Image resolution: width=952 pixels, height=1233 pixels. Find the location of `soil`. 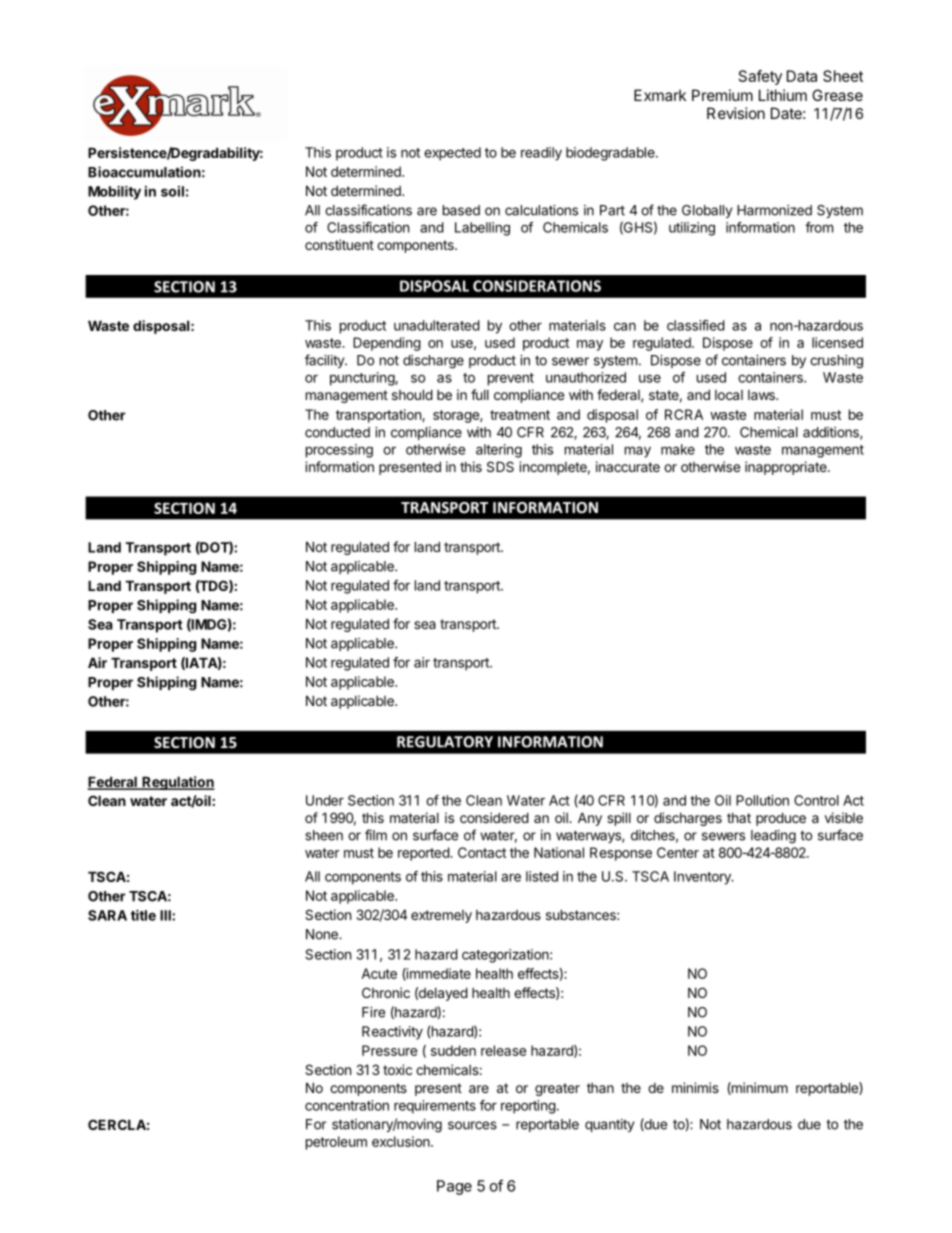

soil is located at coordinates (172, 191).
